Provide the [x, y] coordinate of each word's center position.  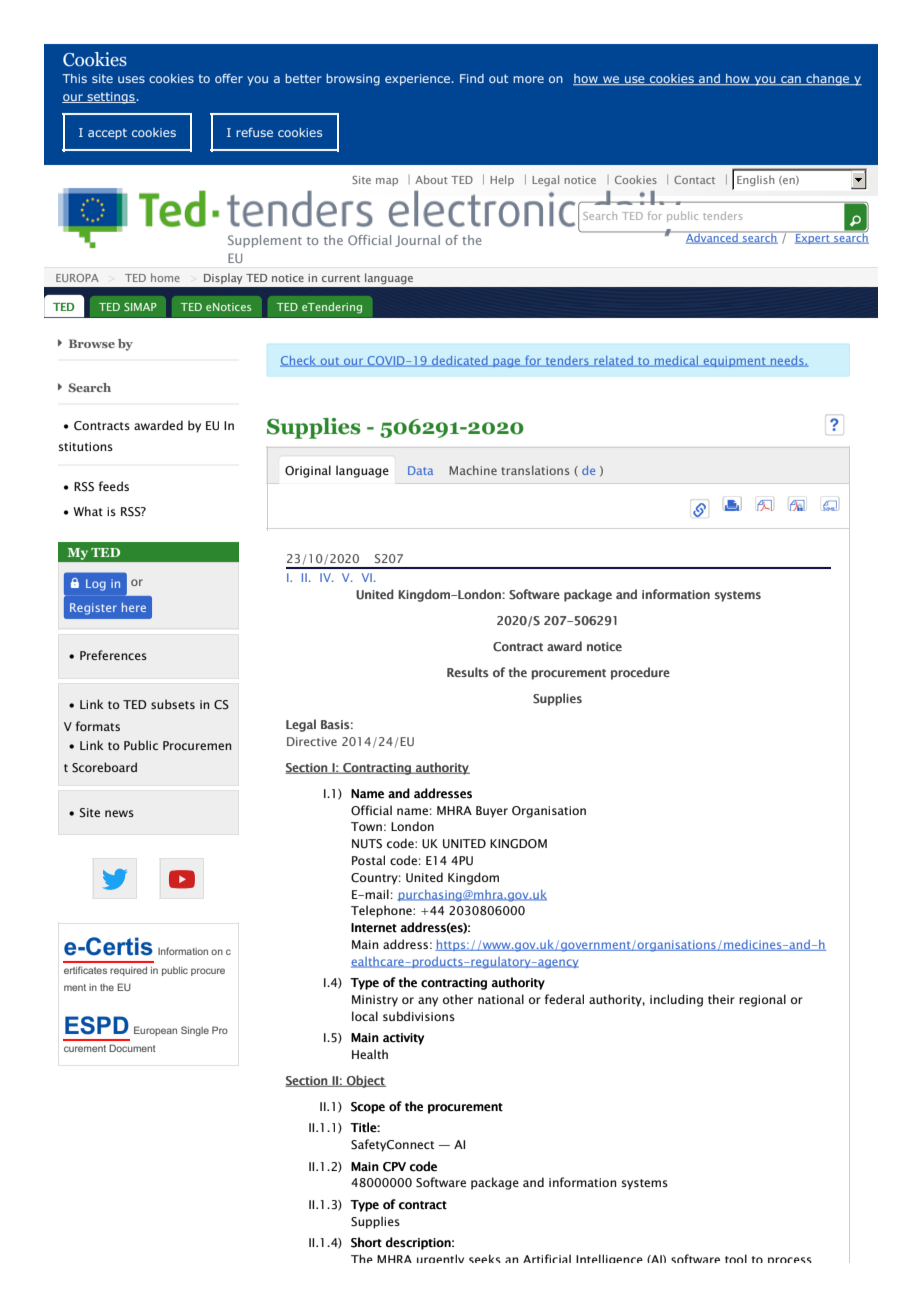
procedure [640, 673]
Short [366, 1242]
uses [131, 79]
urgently [440, 1258]
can [791, 80]
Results [468, 672]
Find [472, 78]
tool [736, 1258]
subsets [173, 704]
